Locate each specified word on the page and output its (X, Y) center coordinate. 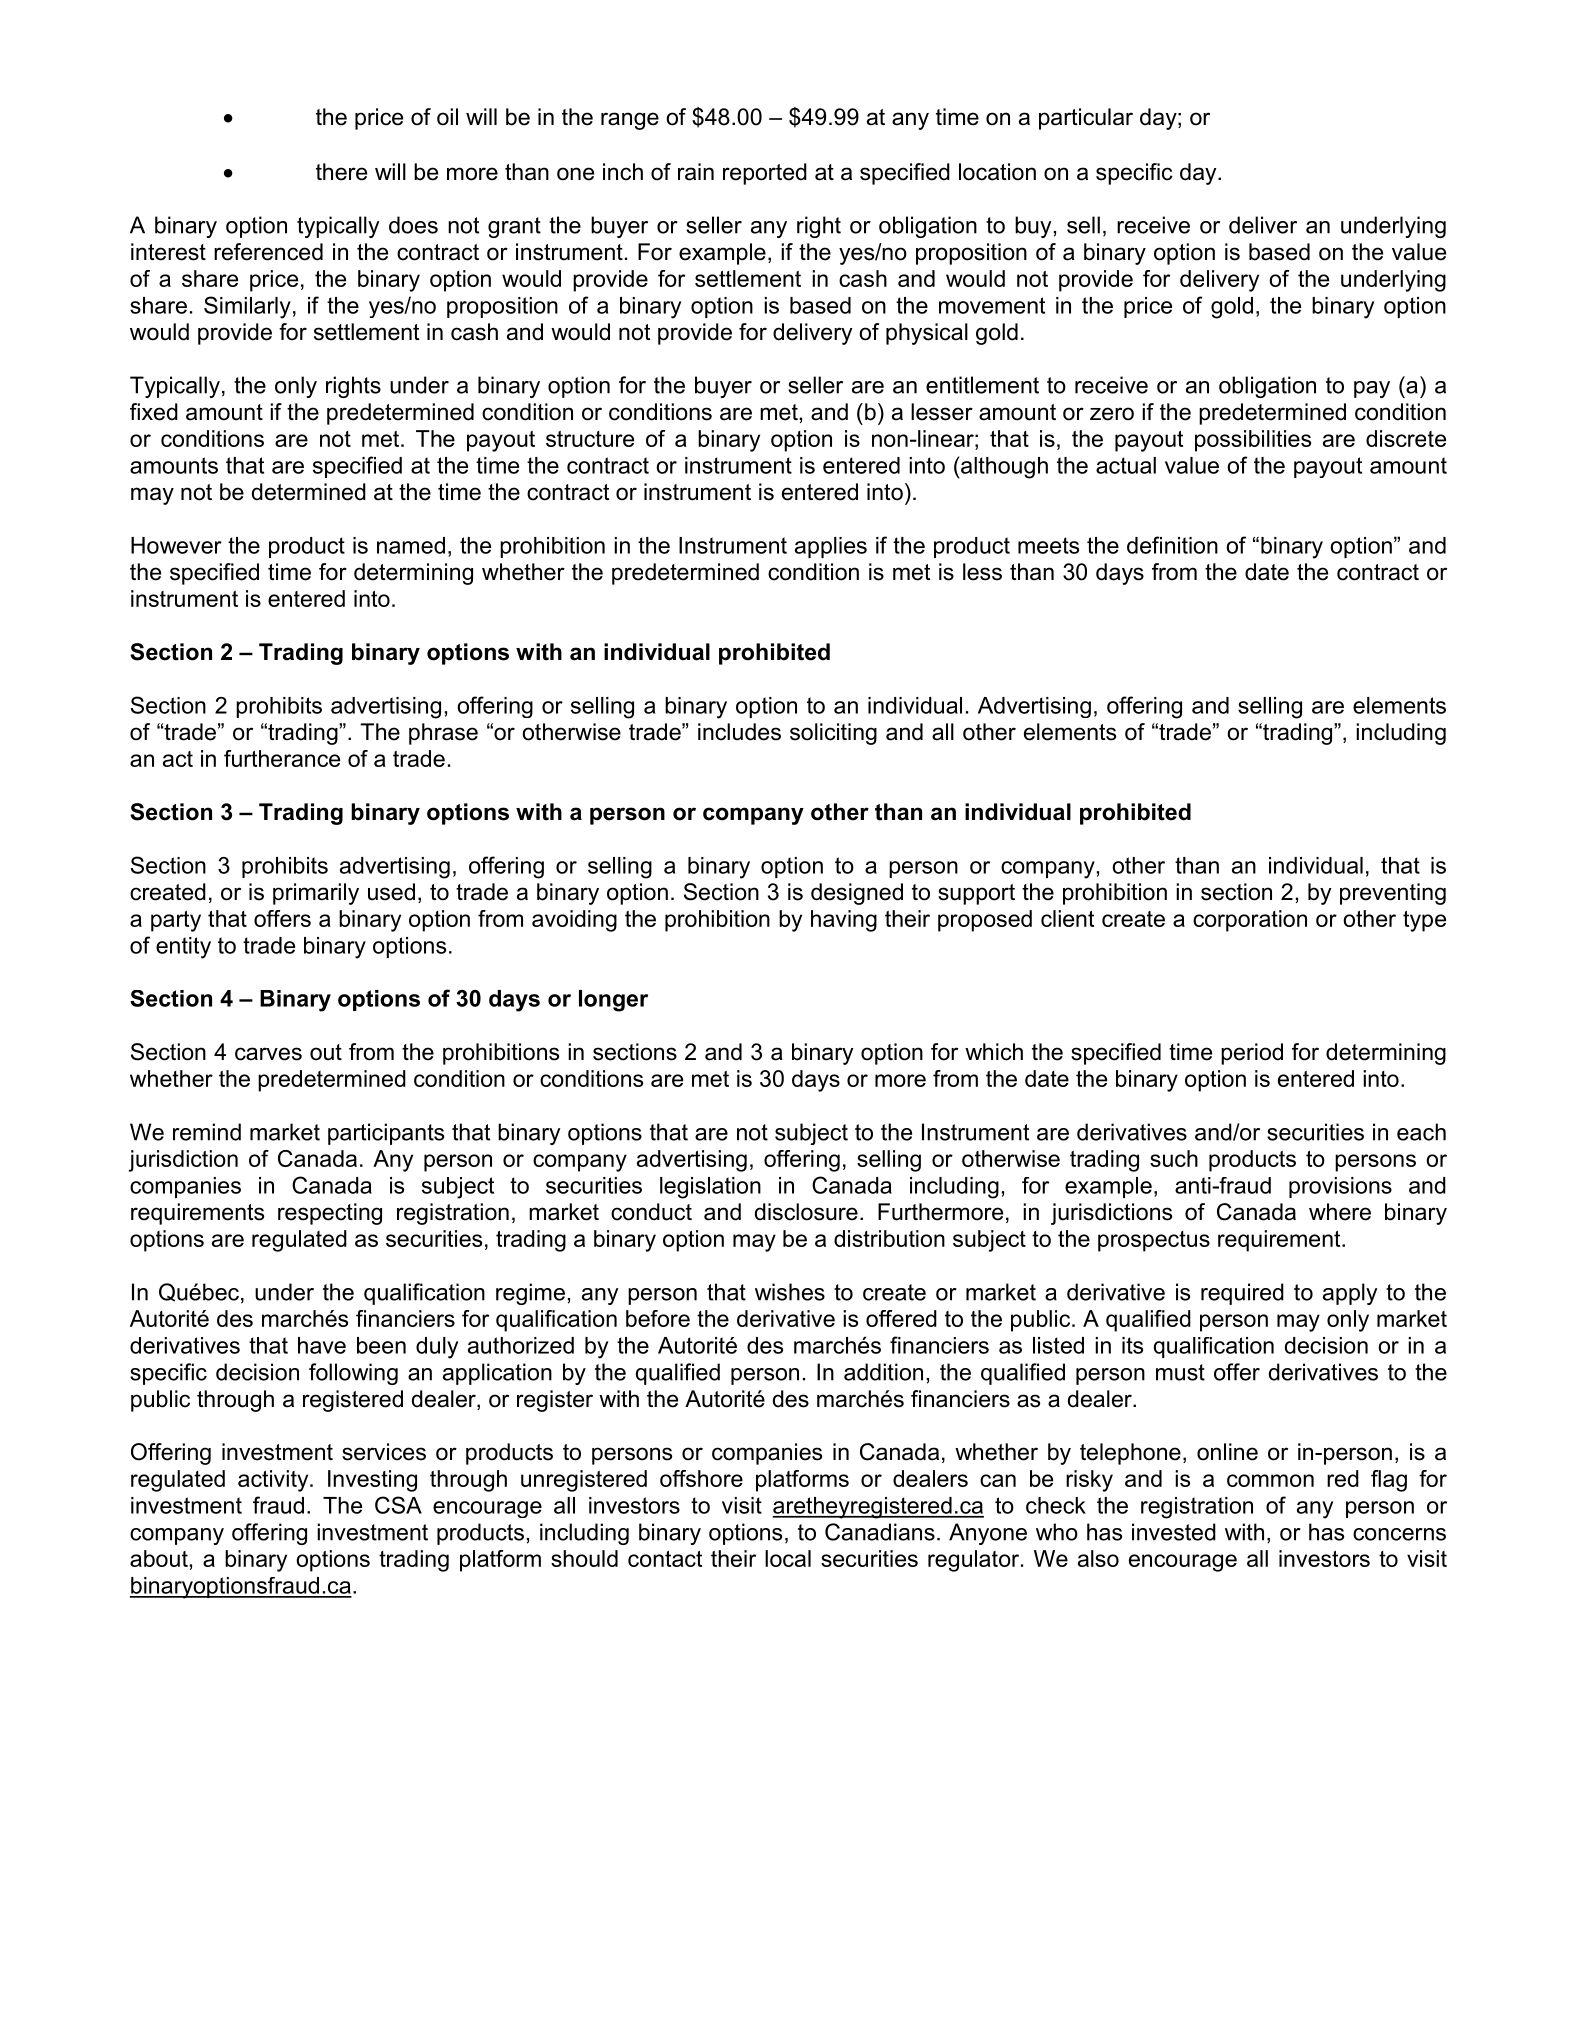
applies (831, 547)
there (341, 172)
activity (274, 1481)
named (411, 545)
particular (1086, 119)
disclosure (806, 1212)
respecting (330, 1214)
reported (765, 174)
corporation (1250, 921)
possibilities (1253, 441)
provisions (1340, 1187)
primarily (316, 894)
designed (857, 894)
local (788, 1558)
